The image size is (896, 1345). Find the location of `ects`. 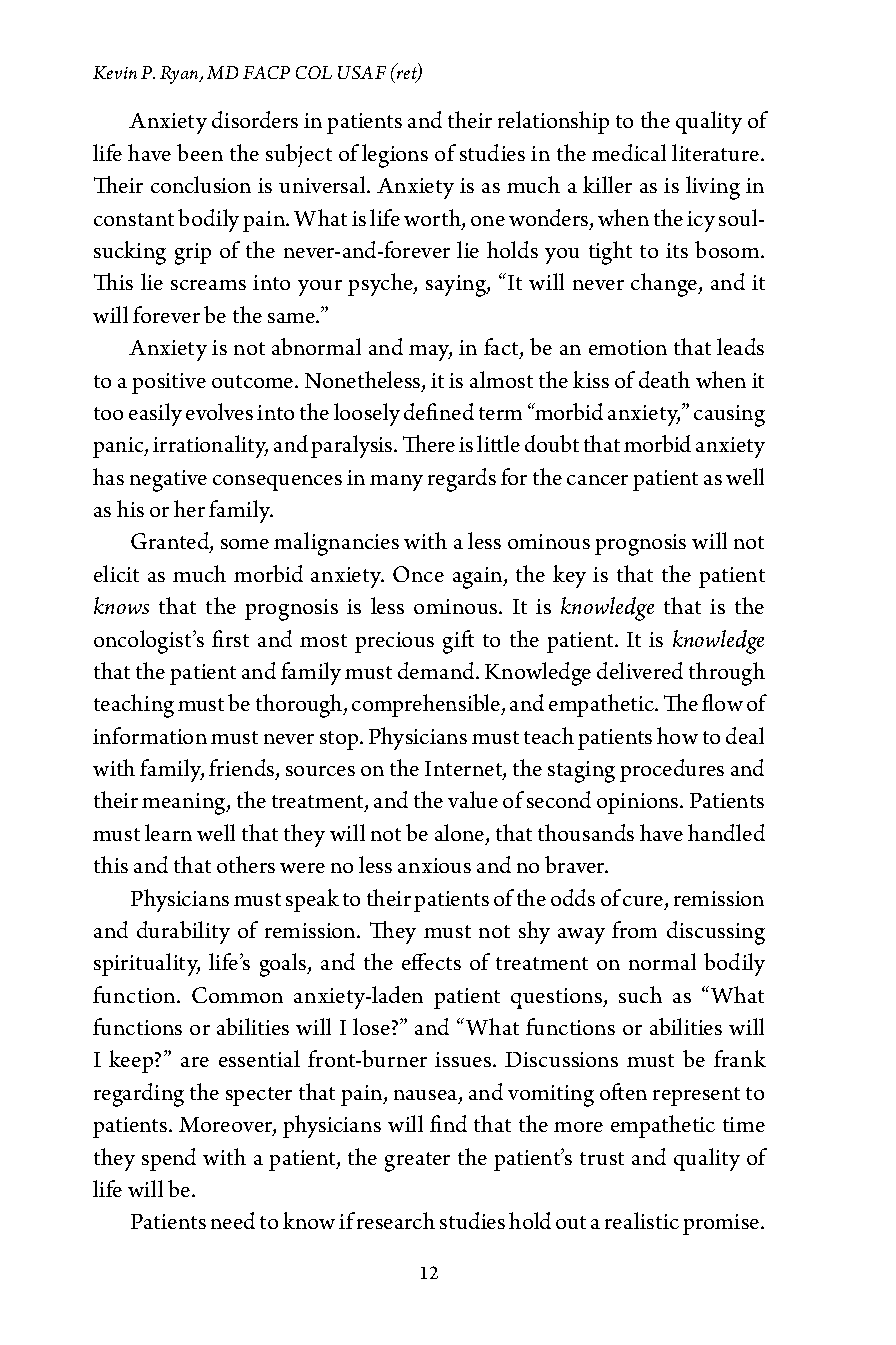

ects is located at coordinates (442, 963).
